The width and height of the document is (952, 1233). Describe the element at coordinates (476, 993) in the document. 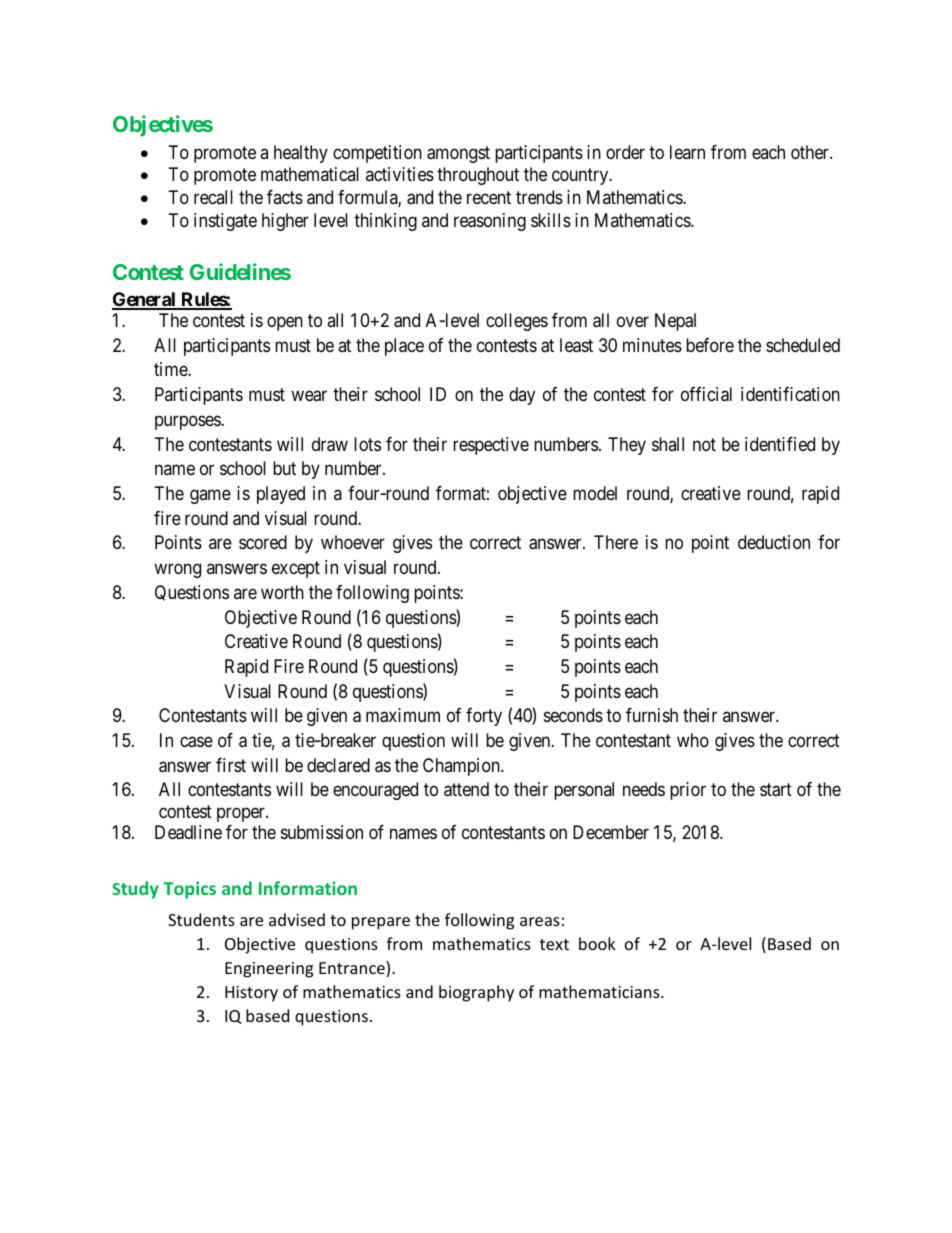

I see `biography` at that location.
